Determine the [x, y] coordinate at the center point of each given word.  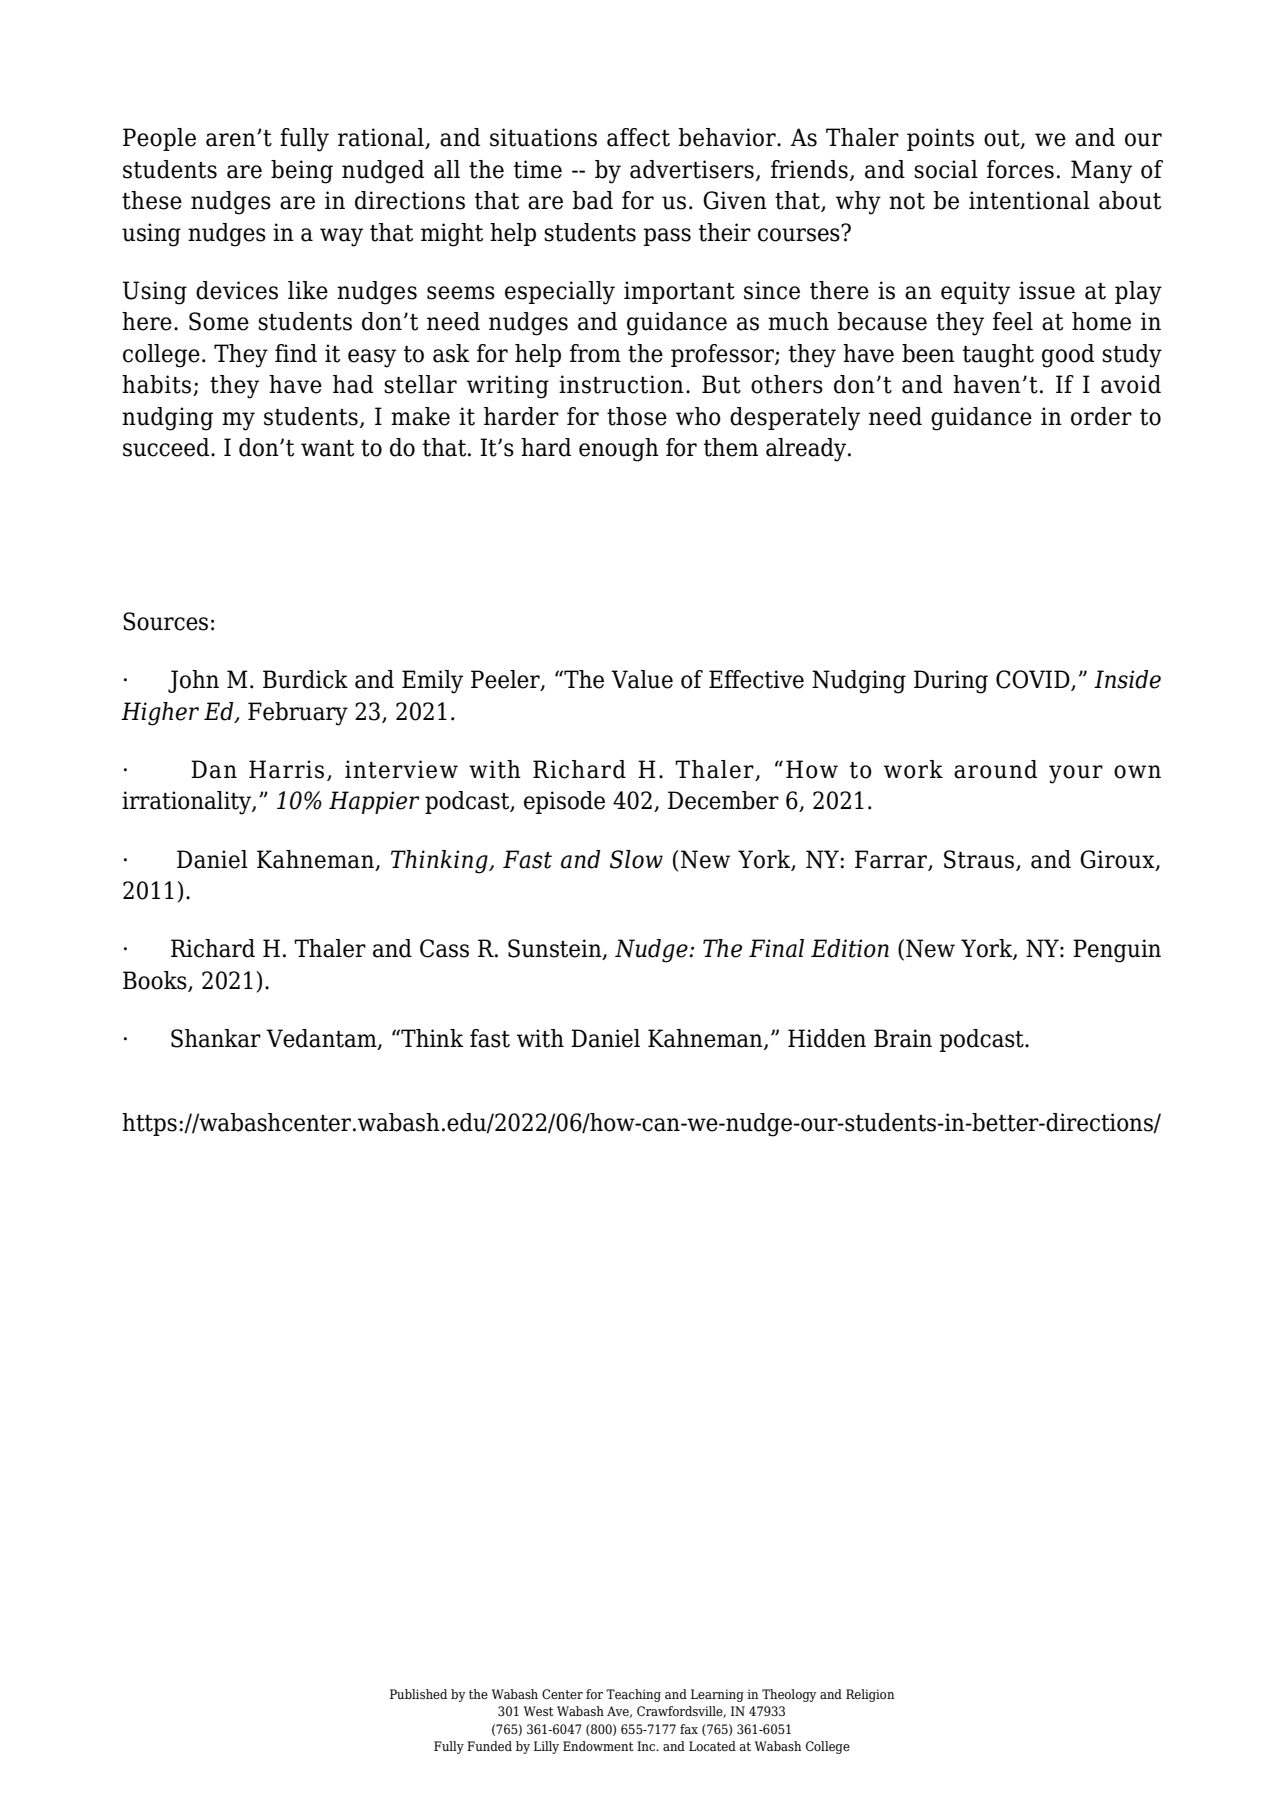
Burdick [305, 679]
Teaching [633, 1695]
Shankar [216, 1038]
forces [1020, 169]
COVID [1034, 680]
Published [418, 1694]
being [302, 172]
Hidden [827, 1038]
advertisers [692, 169]
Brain [903, 1038]
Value [642, 679]
